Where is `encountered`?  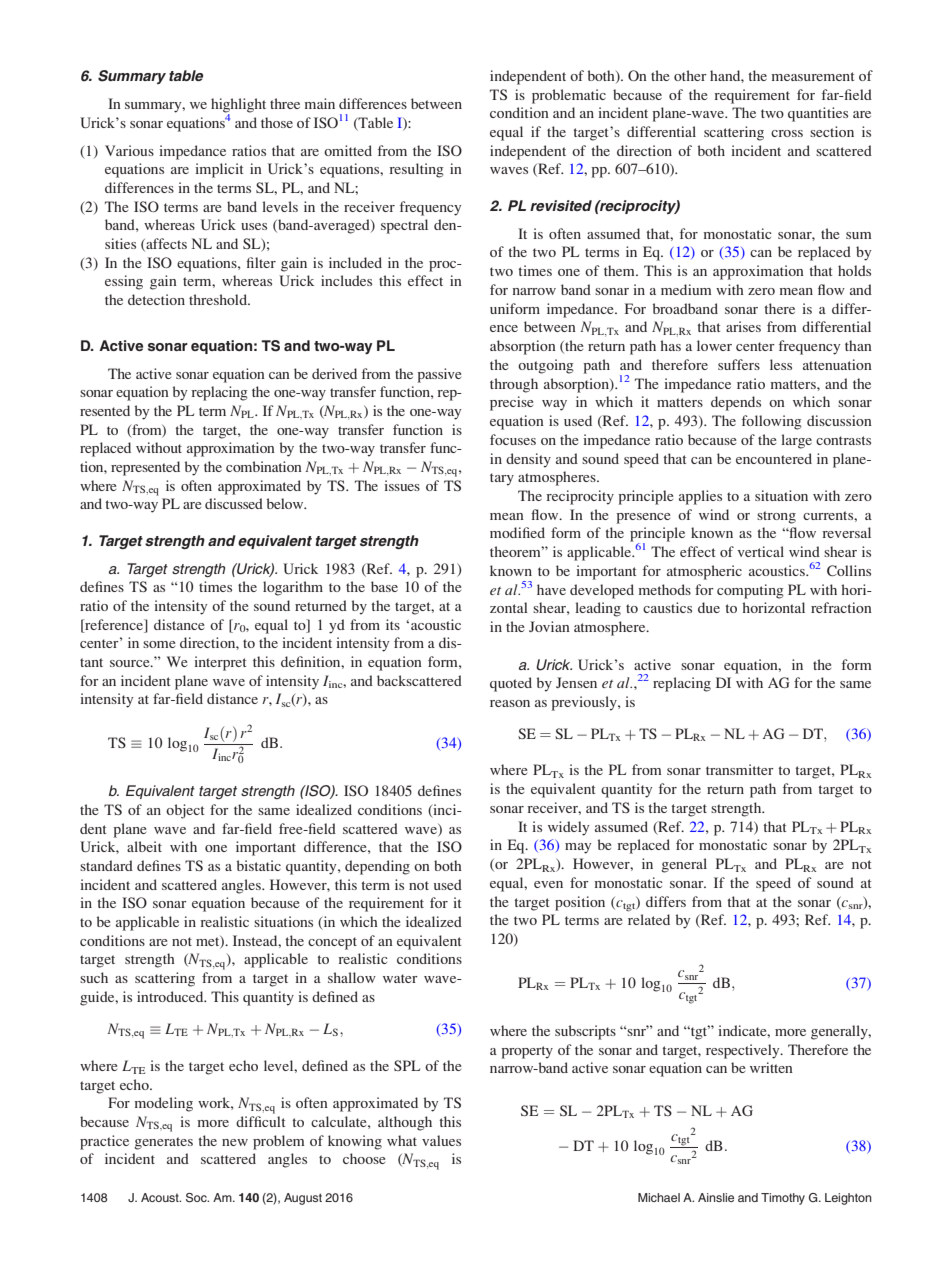 encountered is located at coordinates (774, 458).
